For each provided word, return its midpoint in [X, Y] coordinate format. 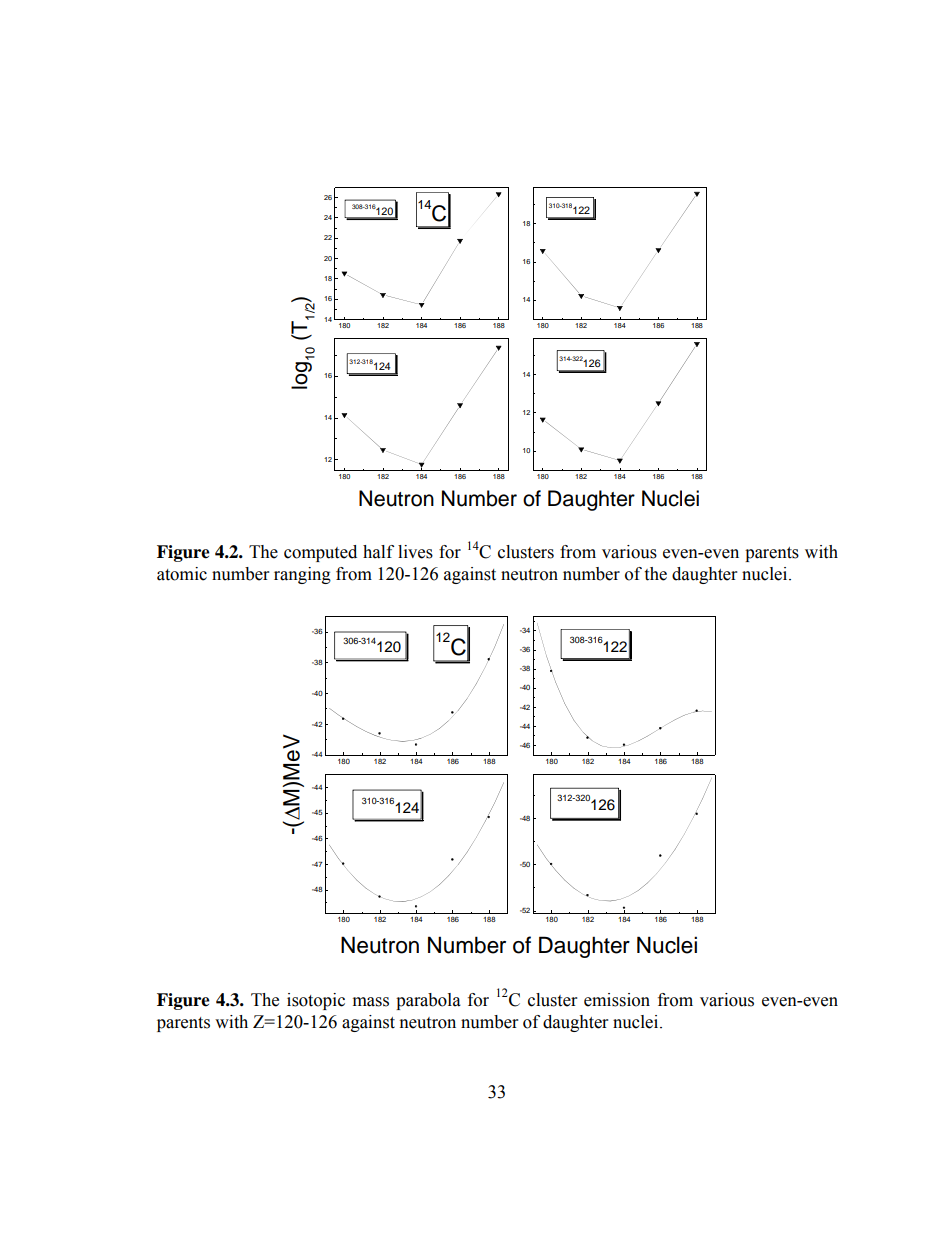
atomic [182, 574]
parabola [428, 1001]
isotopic [316, 1001]
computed [320, 553]
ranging [302, 575]
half [378, 552]
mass [371, 1002]
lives [415, 552]
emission [617, 1000]
